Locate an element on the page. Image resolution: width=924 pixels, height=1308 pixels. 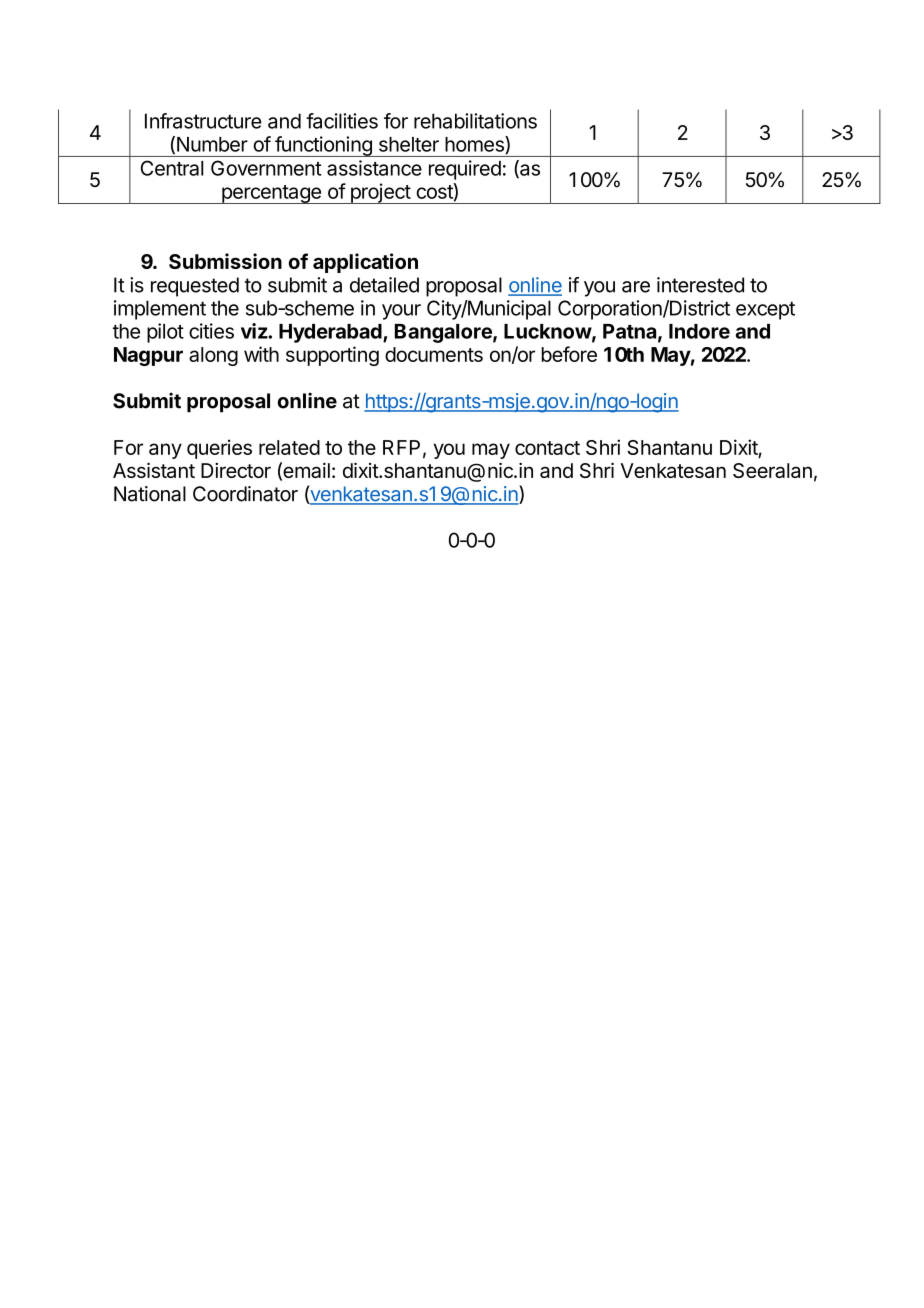
Indore is located at coordinates (699, 331).
